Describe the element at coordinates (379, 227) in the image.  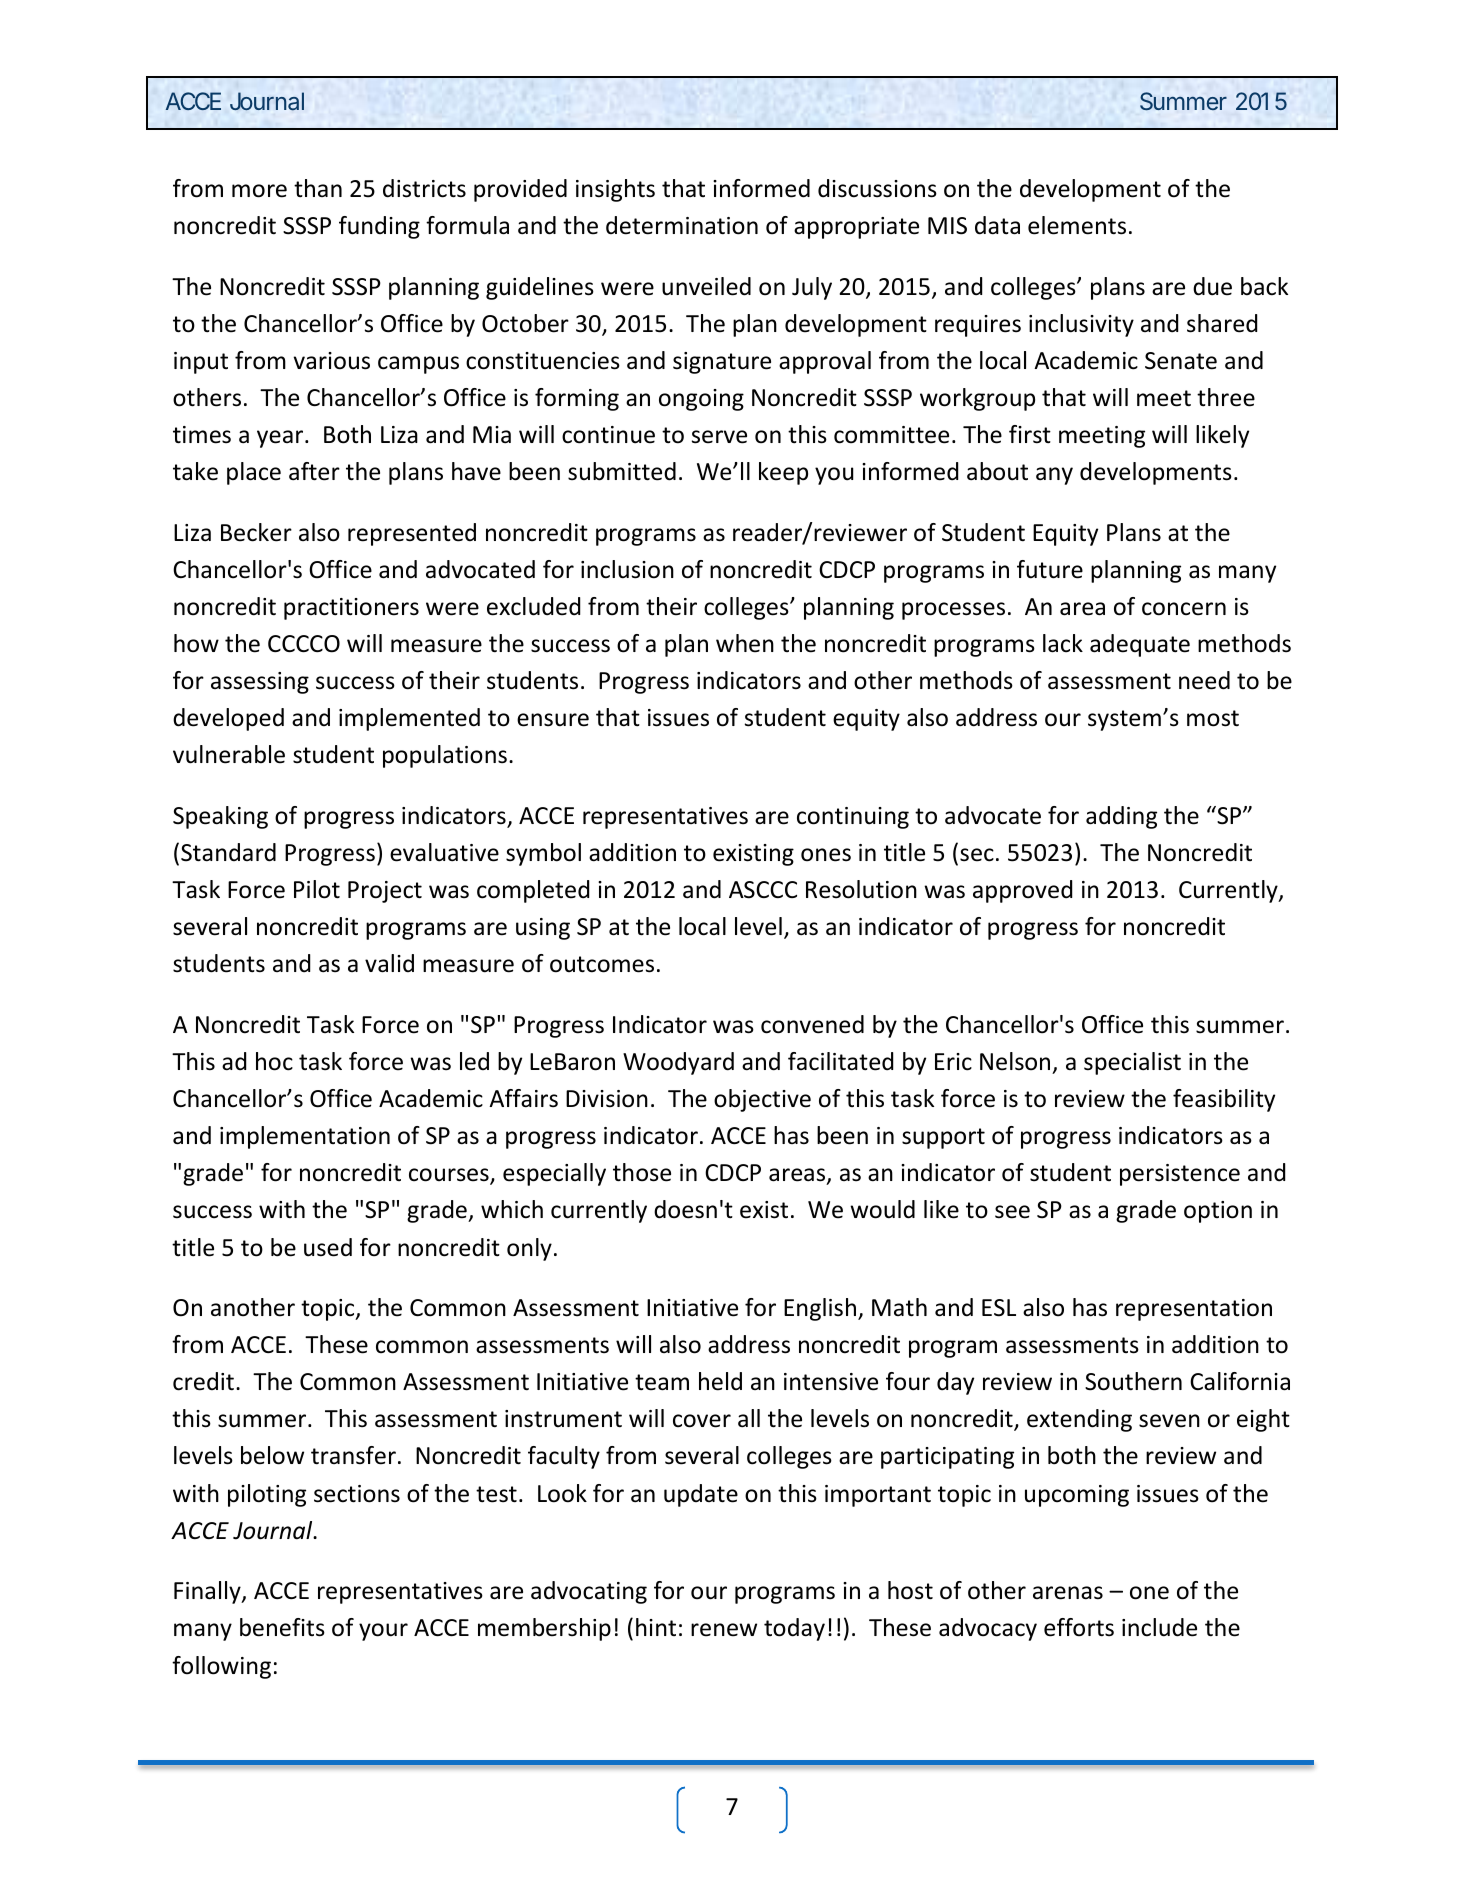
I see `funding` at that location.
